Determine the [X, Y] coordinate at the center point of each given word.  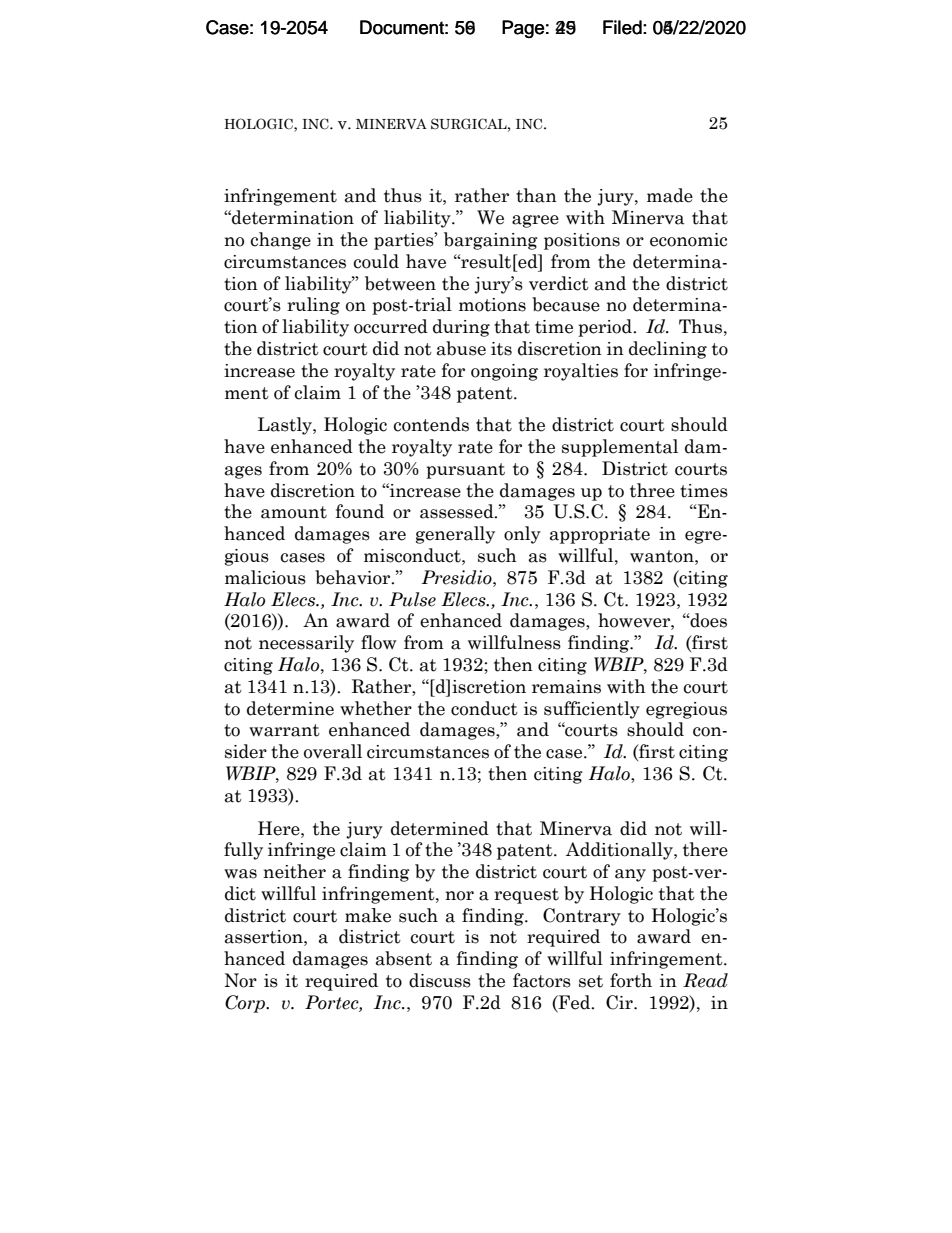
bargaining [491, 241]
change [280, 241]
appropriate [600, 535]
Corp [246, 1004]
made [670, 195]
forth [631, 980]
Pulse [412, 599]
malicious [265, 577]
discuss [440, 980]
